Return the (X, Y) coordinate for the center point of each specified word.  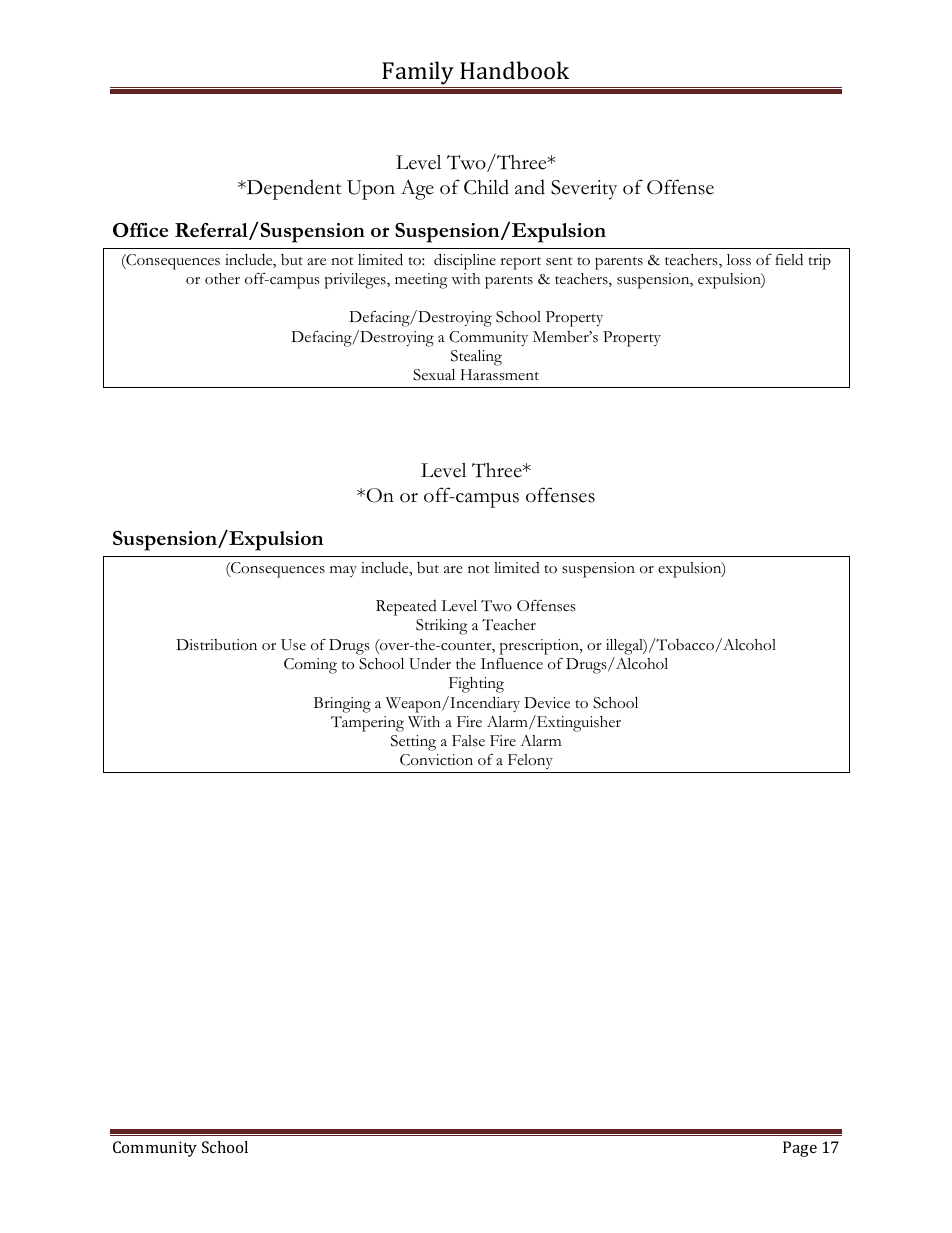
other (222, 278)
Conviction (436, 760)
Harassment (500, 375)
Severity (584, 190)
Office (140, 230)
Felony (530, 763)
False (468, 741)
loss (739, 260)
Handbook (514, 70)
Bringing (342, 705)
